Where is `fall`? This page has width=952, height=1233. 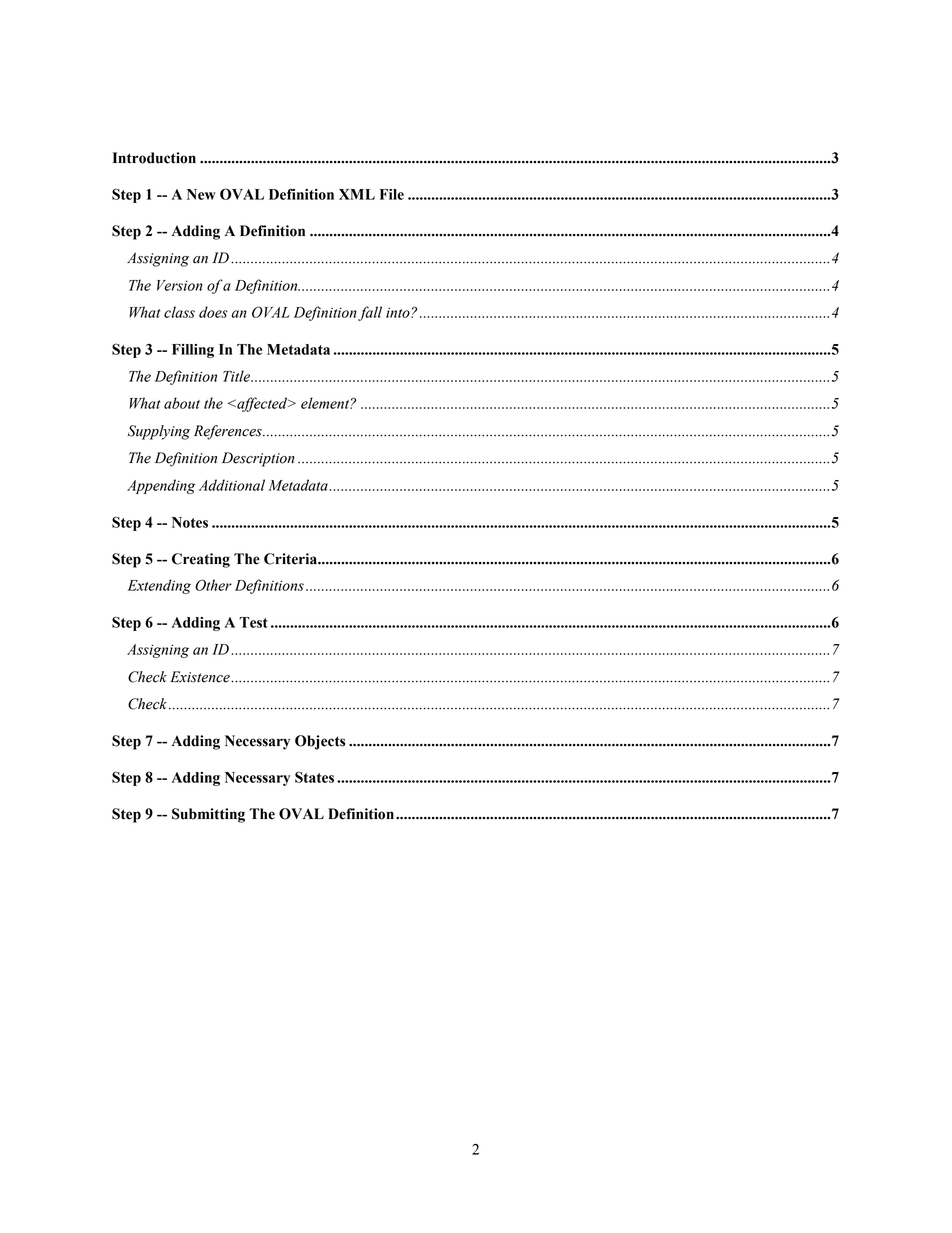 fall is located at coordinates (370, 313).
